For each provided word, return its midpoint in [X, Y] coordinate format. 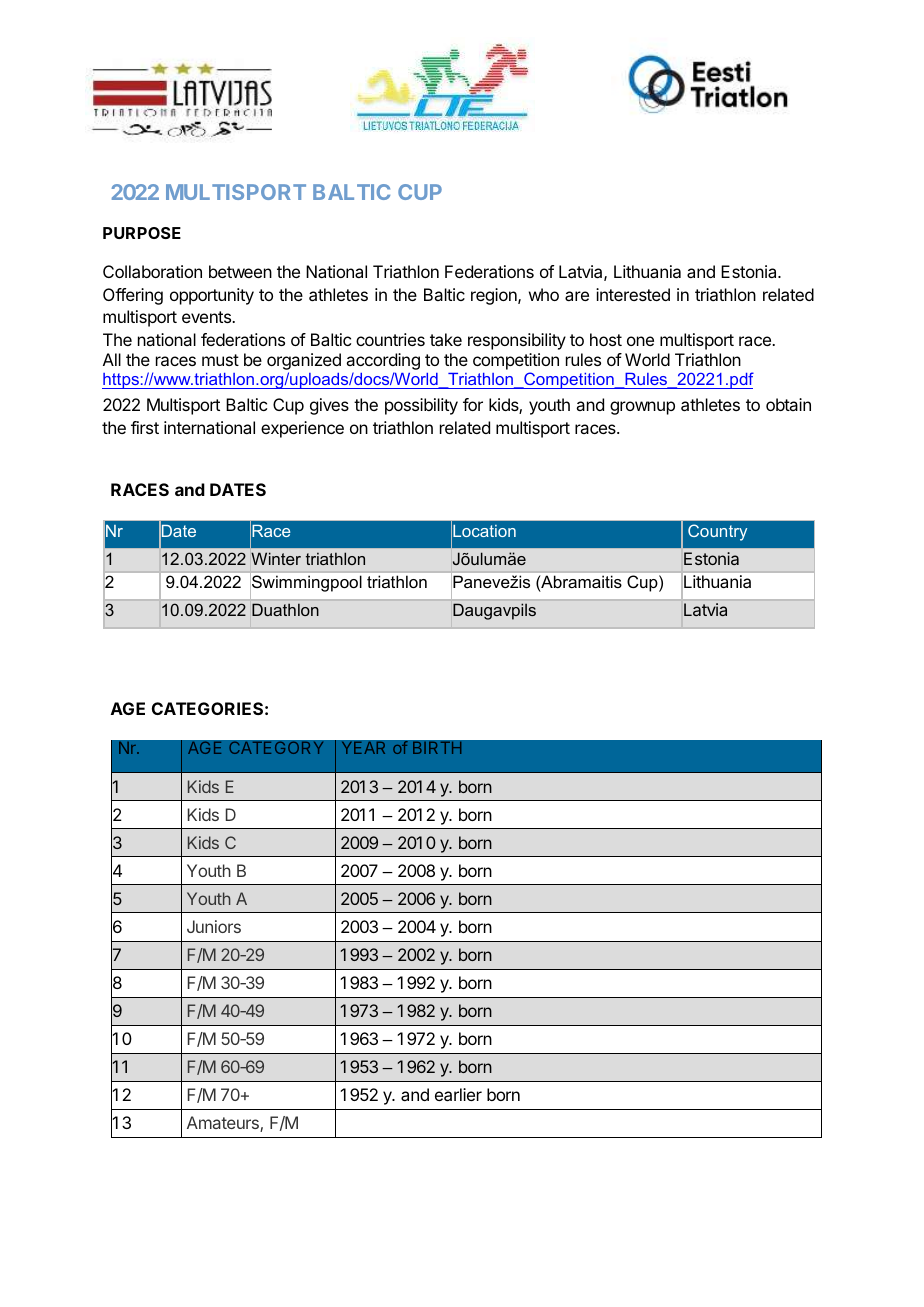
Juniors [214, 926]
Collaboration [152, 271]
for [473, 404]
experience [302, 429]
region [495, 296]
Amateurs [224, 1124]
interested [633, 294]
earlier [458, 1094]
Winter [276, 558]
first [145, 427]
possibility [421, 406]
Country [717, 532]
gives [329, 406]
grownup [642, 408]
